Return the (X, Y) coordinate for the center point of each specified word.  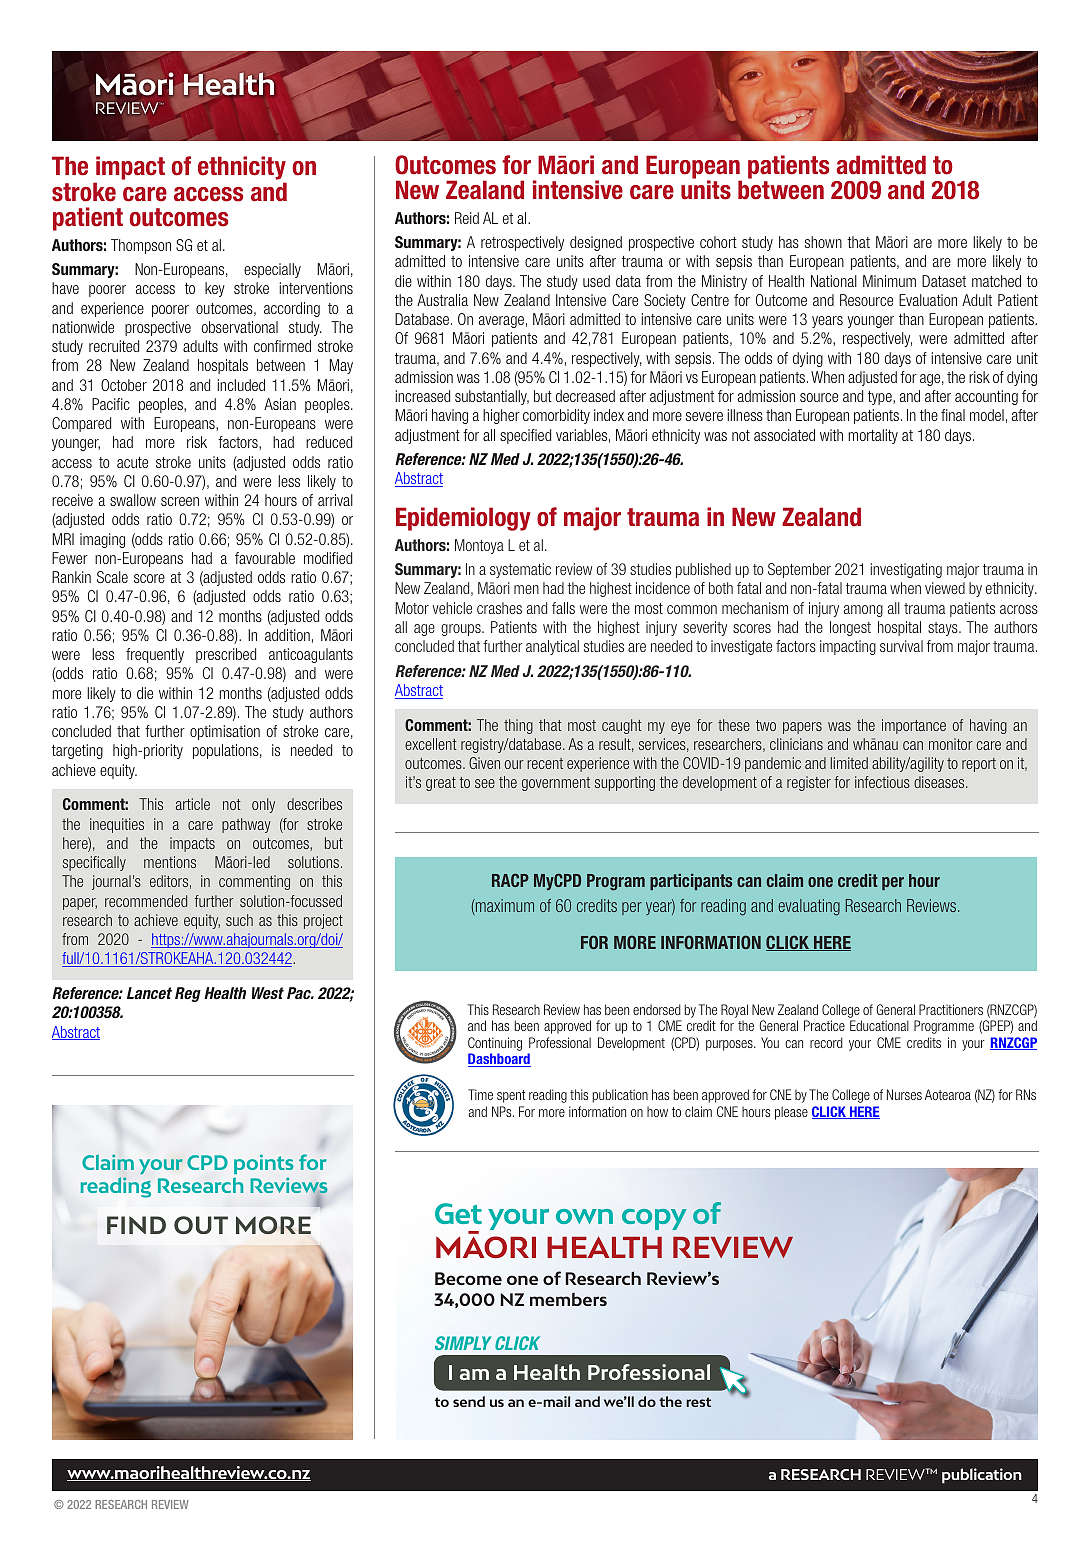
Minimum (889, 281)
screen (180, 501)
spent (511, 1096)
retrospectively (522, 243)
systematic (520, 570)
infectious (882, 782)
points (264, 1166)
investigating (906, 570)
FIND (136, 1225)
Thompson (141, 246)
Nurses (904, 1094)
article (193, 804)
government (556, 784)
